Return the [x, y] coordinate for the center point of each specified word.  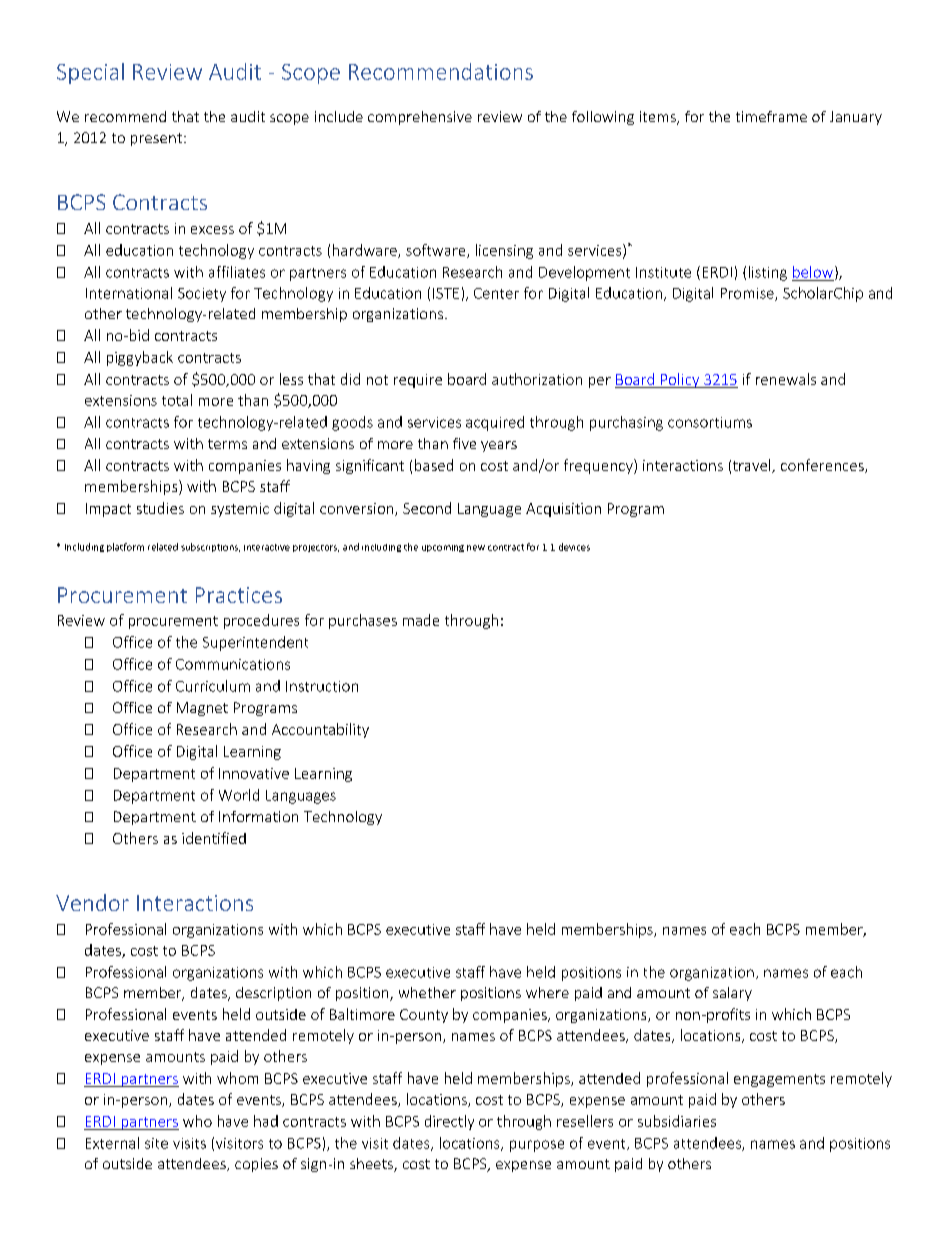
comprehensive [420, 118]
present [156, 139]
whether [427, 992]
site [156, 1143]
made [421, 620]
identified [214, 838]
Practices [239, 595]
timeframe [771, 116]
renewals [786, 379]
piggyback [140, 358]
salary [732, 994]
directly [449, 1122]
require [418, 381]
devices [574, 547]
